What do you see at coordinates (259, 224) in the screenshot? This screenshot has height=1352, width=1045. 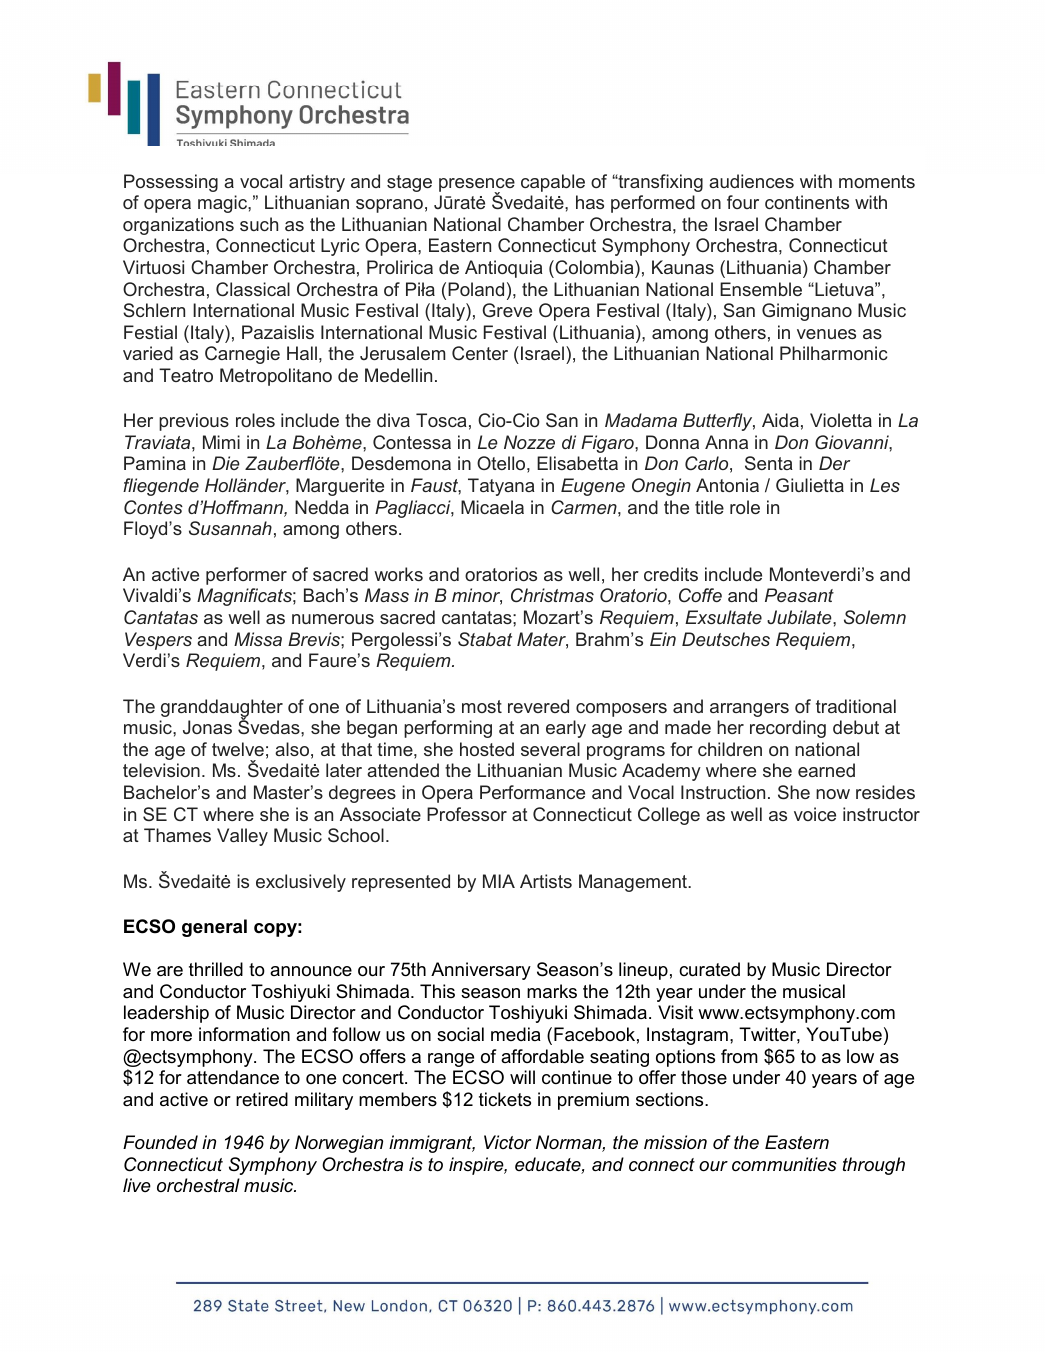 I see `such` at bounding box center [259, 224].
